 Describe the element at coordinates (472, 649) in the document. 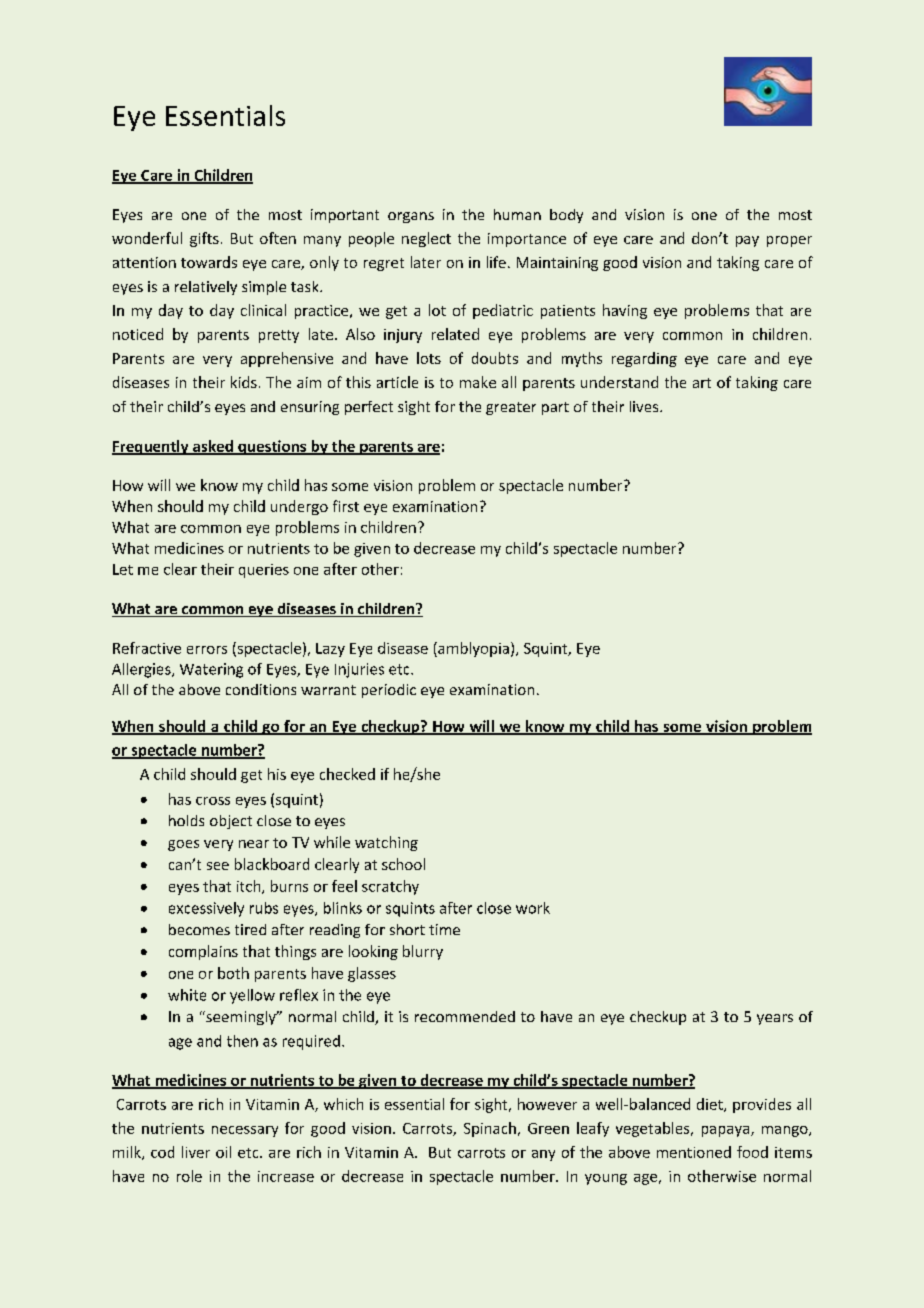

I see `amblyopia` at that location.
